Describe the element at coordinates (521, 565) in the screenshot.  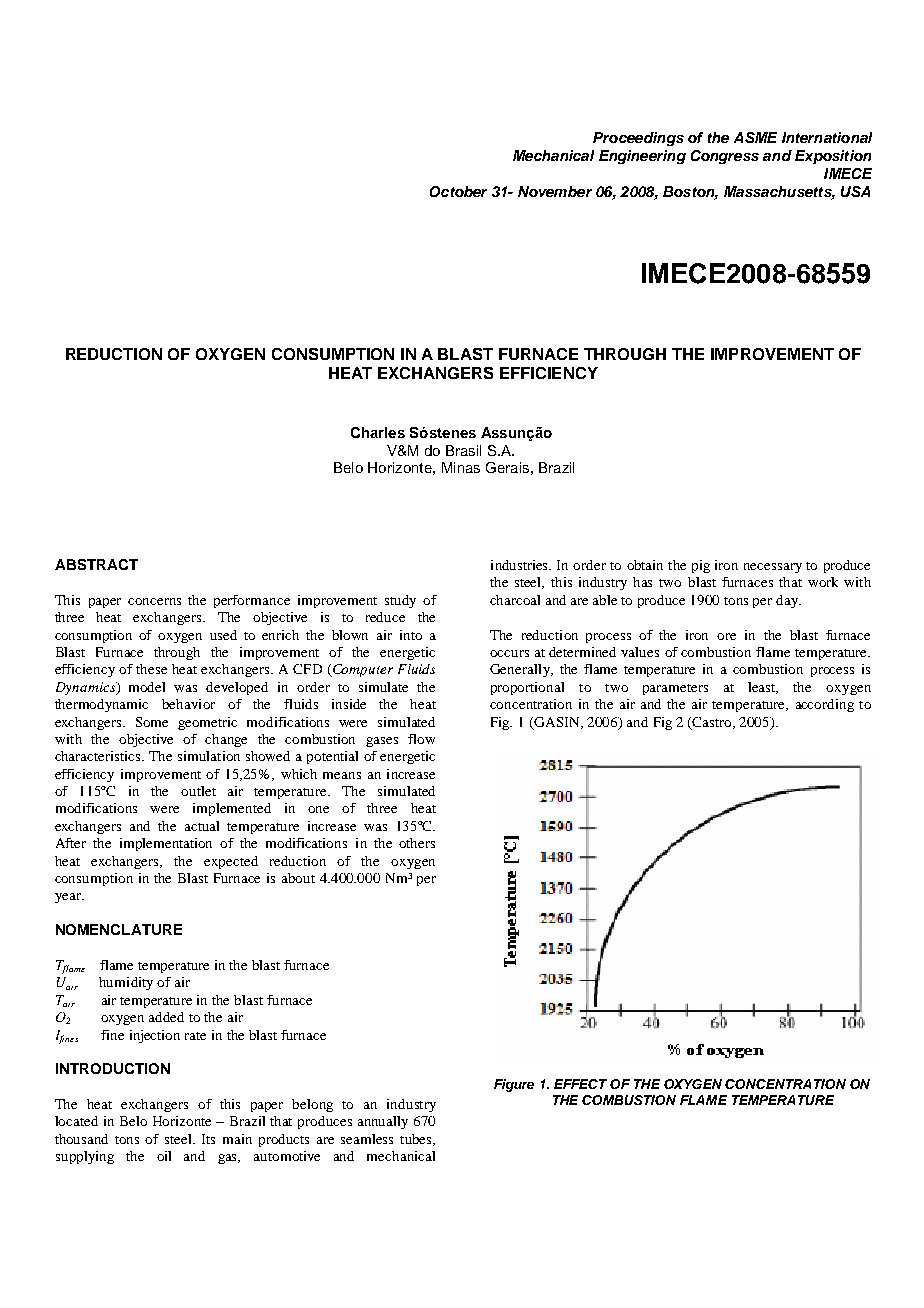
I see `industries` at that location.
